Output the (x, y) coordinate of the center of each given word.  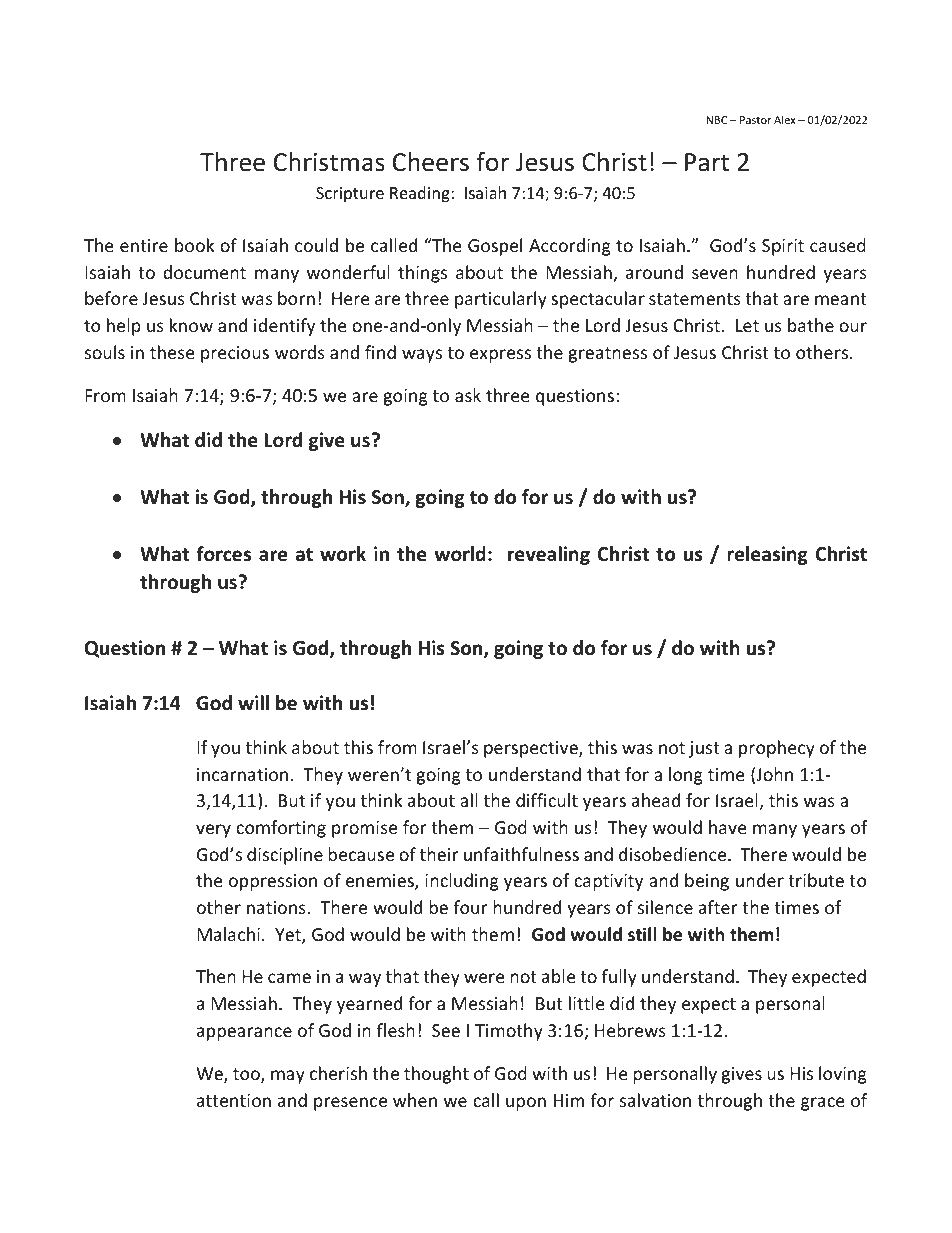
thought (436, 1075)
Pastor (755, 120)
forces (223, 554)
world (460, 554)
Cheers (431, 162)
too (247, 1075)
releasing (767, 555)
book (194, 245)
